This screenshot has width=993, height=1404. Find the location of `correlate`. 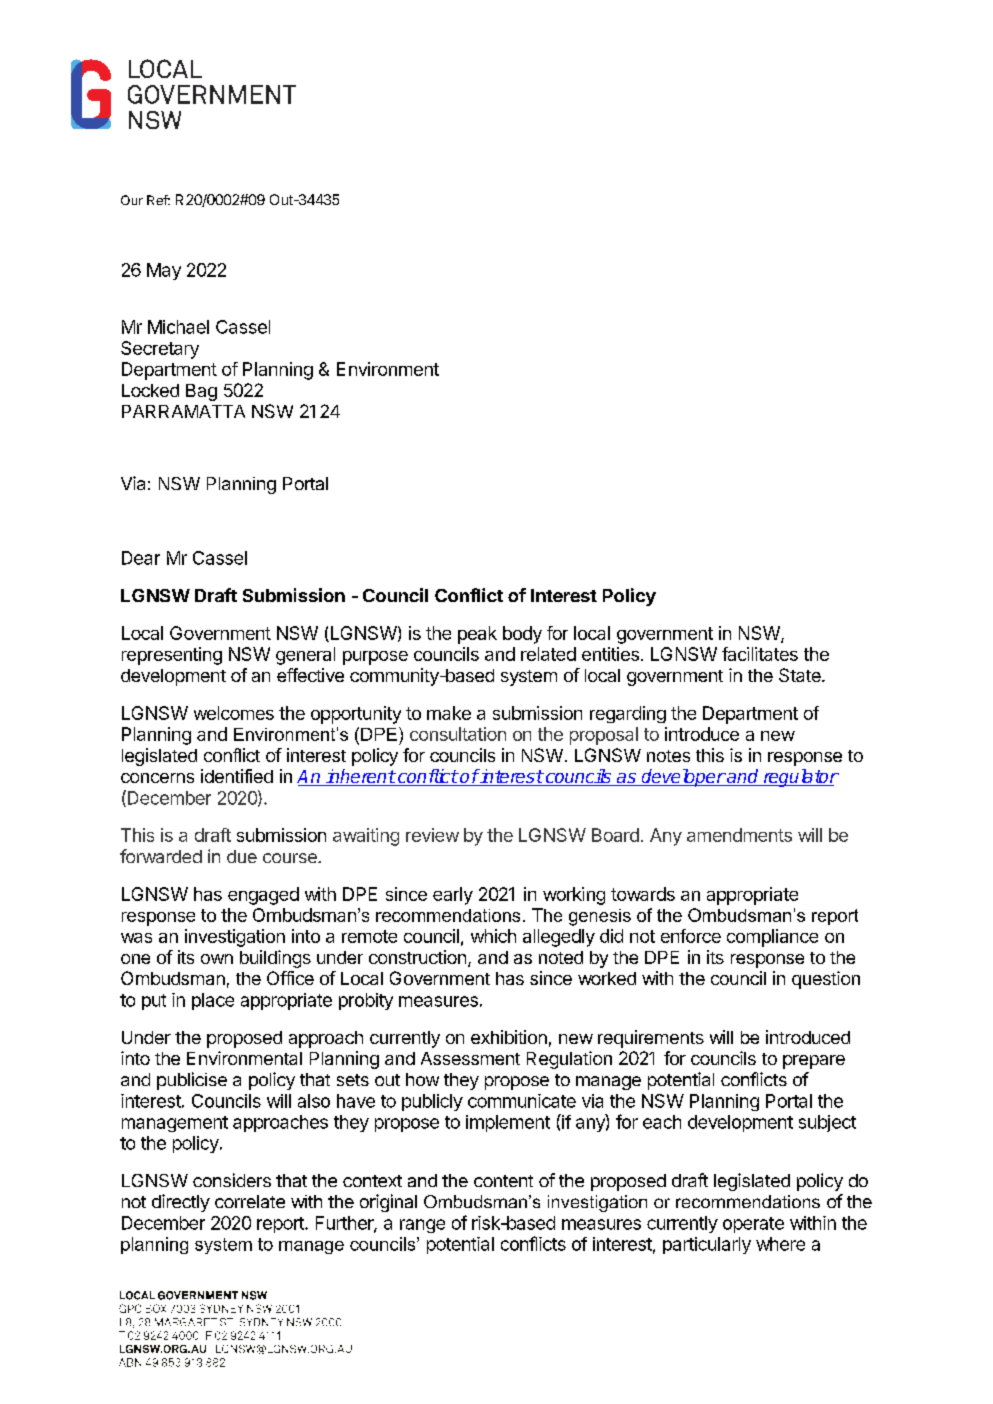

correlate is located at coordinates (250, 1201).
